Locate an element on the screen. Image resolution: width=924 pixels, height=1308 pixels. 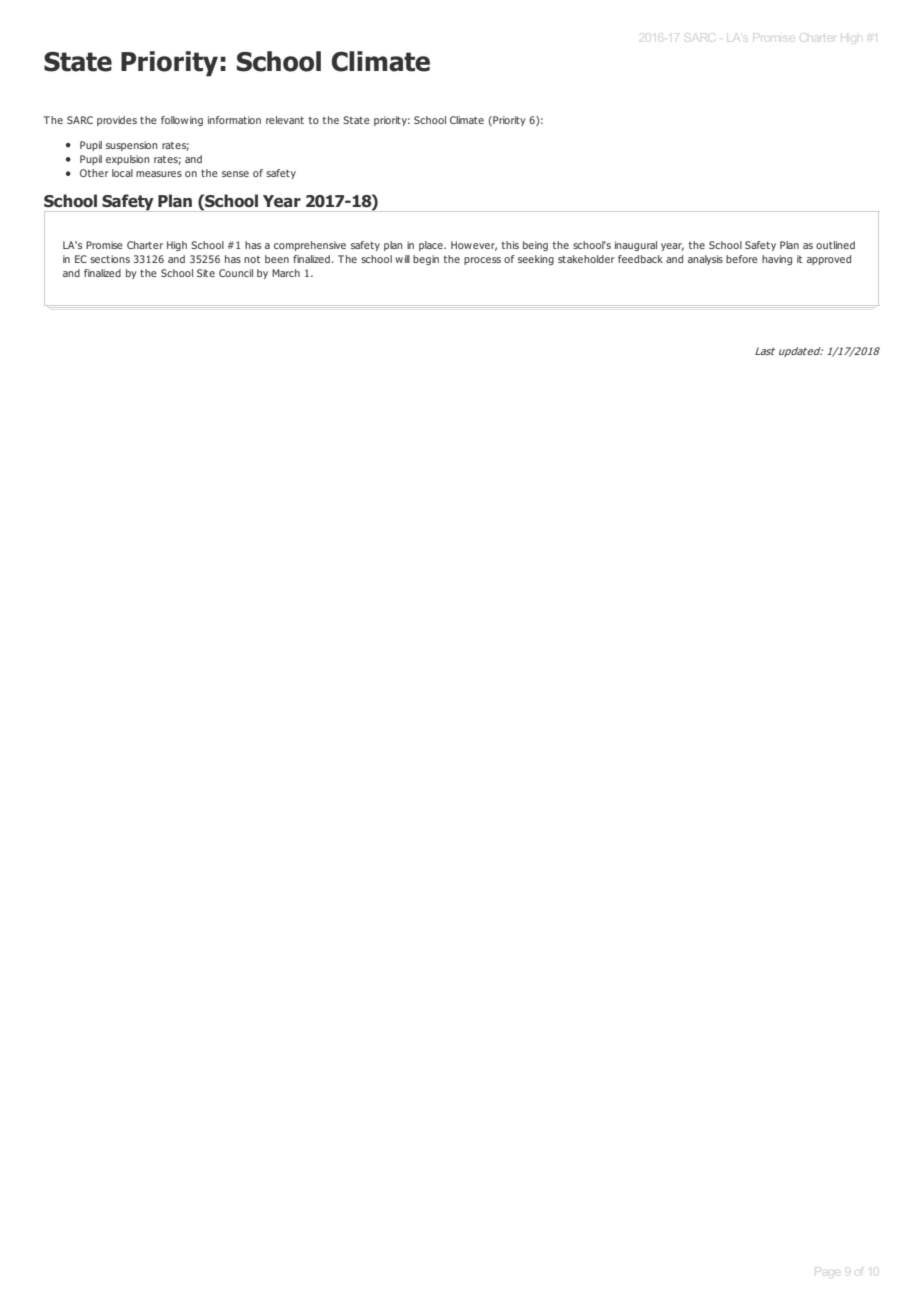
before is located at coordinates (742, 259).
